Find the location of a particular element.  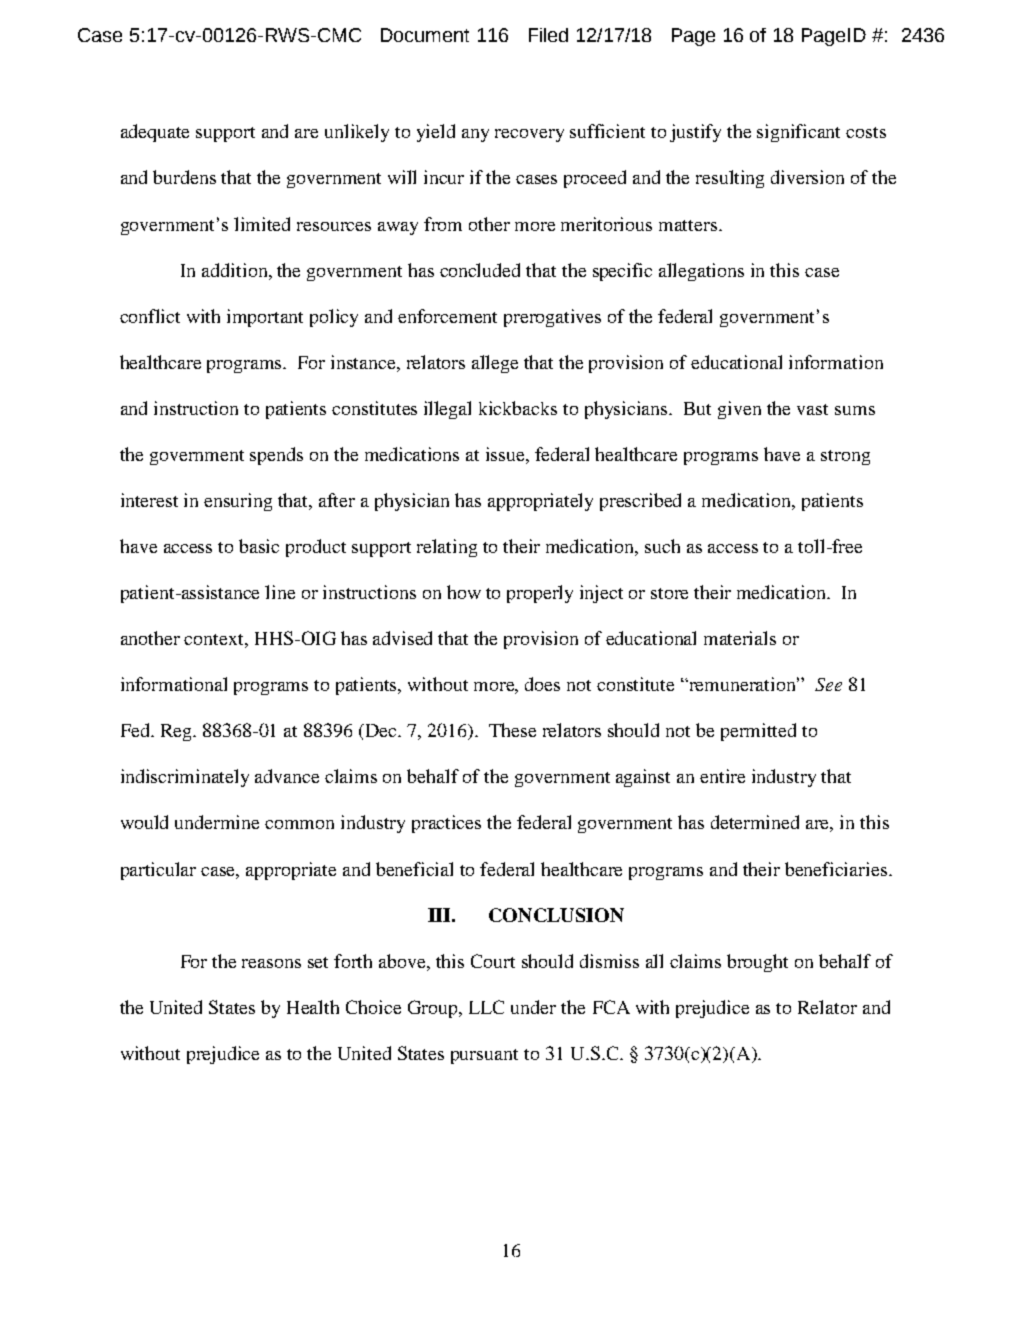

relating is located at coordinates (447, 548).
